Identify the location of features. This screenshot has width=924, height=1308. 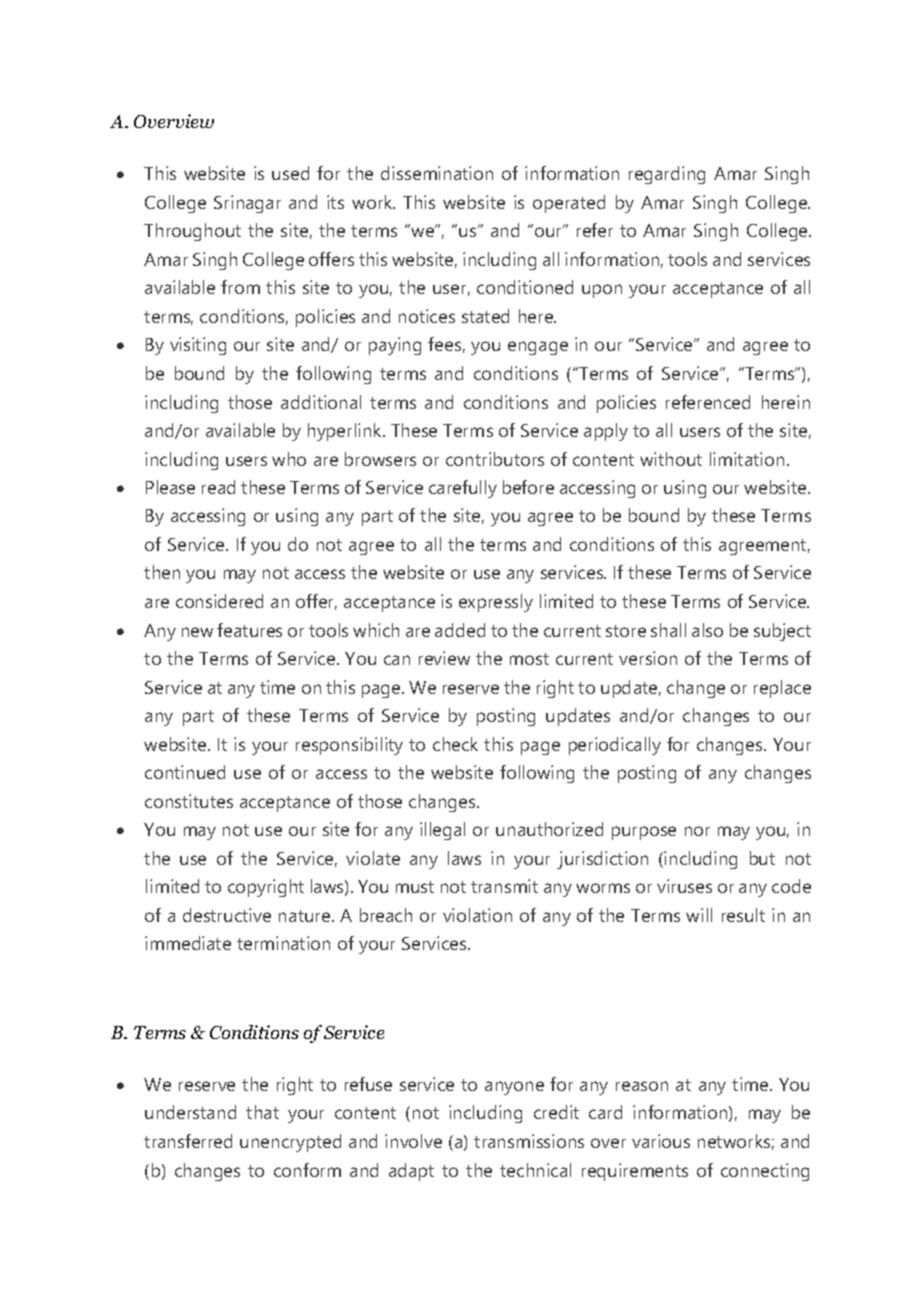
(249, 630).
